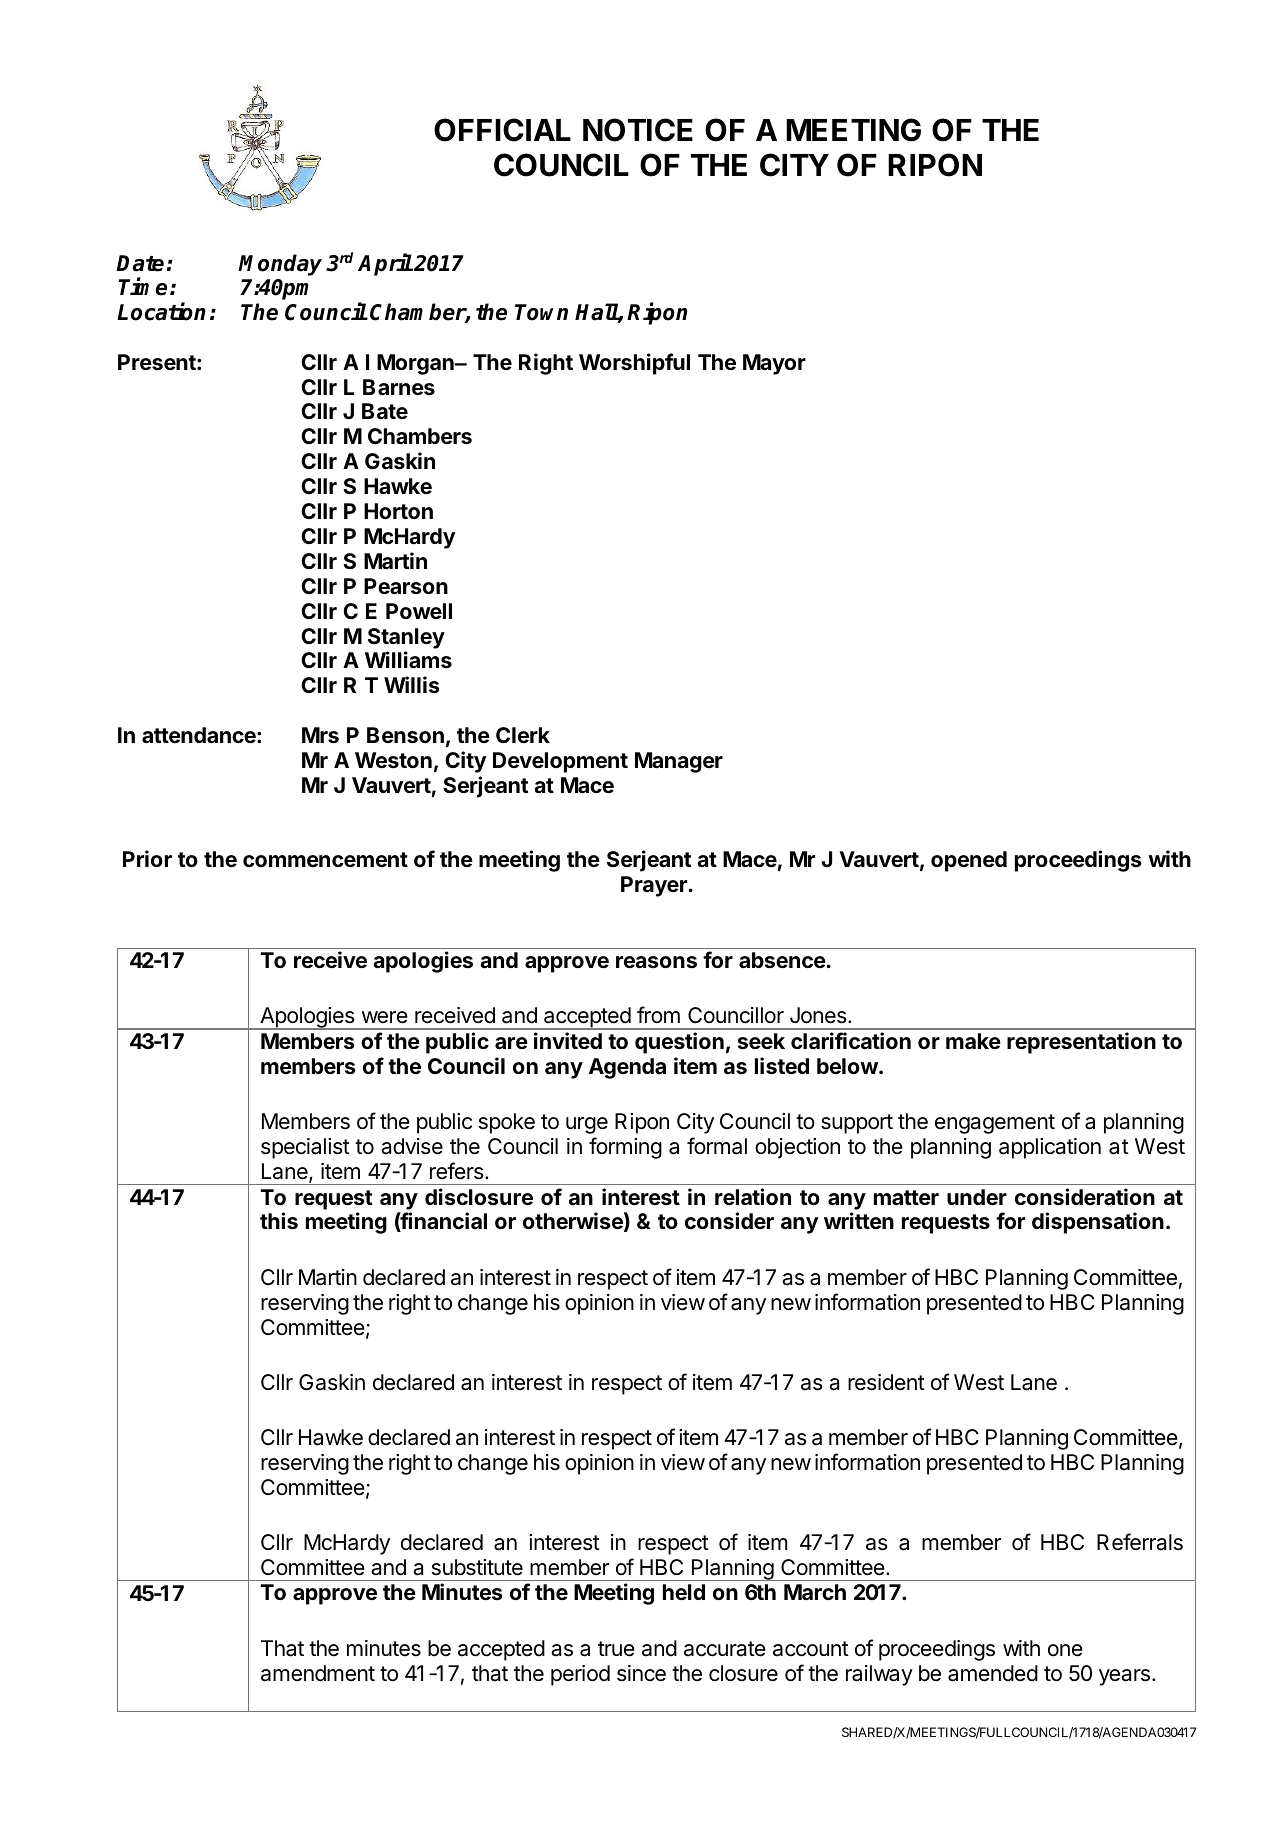 The image size is (1288, 1821). I want to click on NOTICE, so click(638, 130).
